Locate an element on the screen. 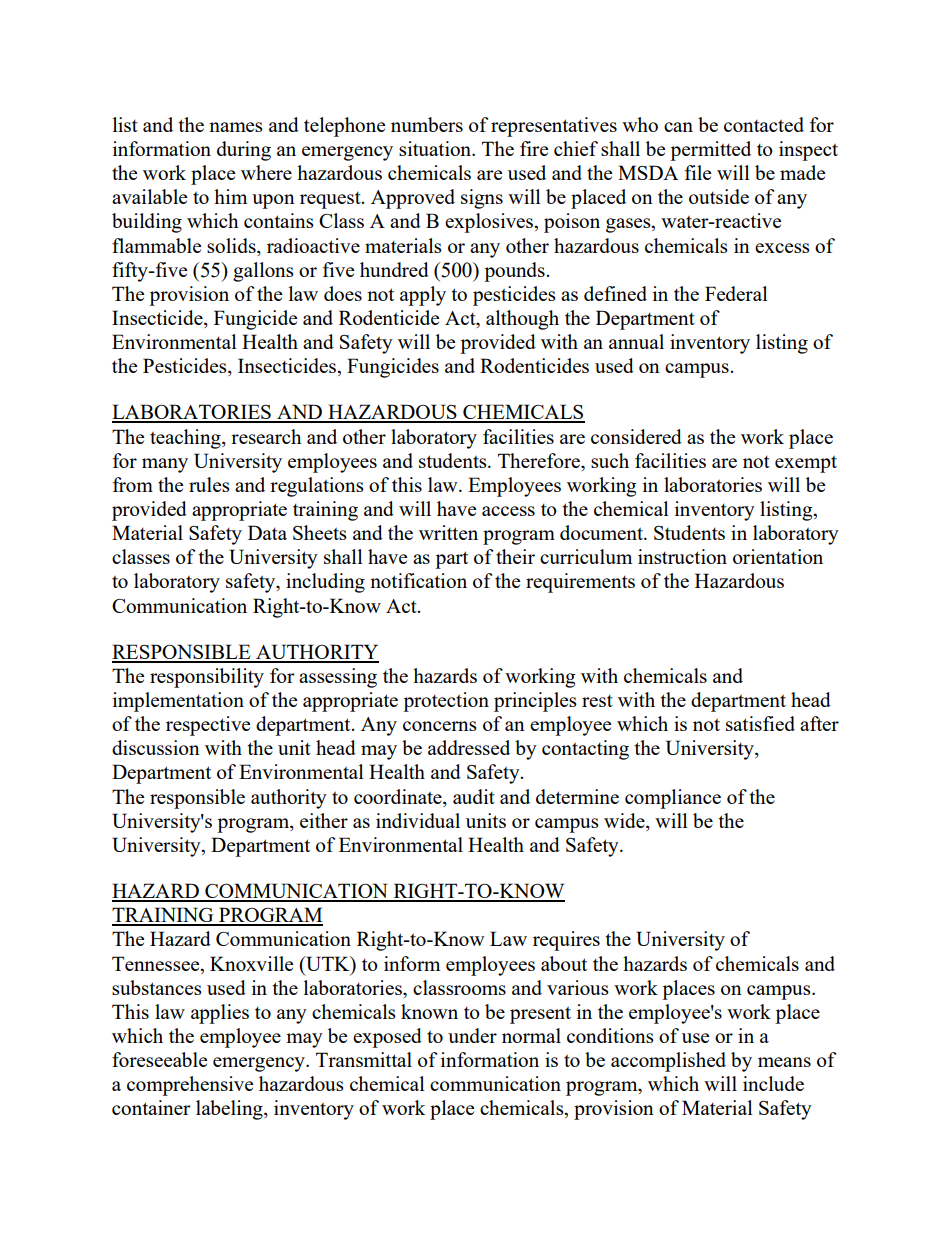 The image size is (952, 1233). compliance is located at coordinates (673, 799).
